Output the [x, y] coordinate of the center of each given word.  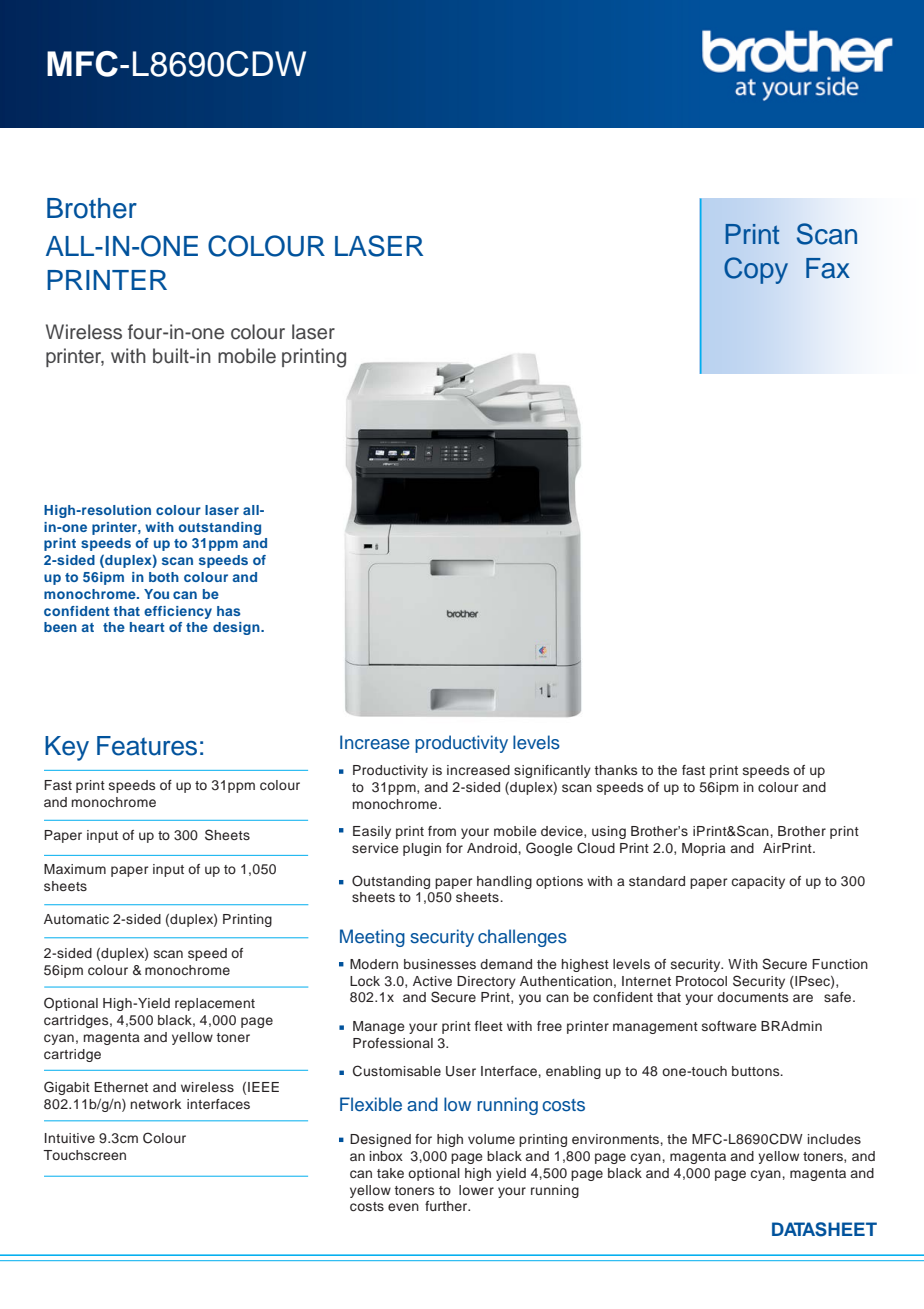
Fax [828, 268]
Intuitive [70, 1138]
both [164, 577]
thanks [615, 770]
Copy [756, 270]
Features [147, 746]
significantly [552, 771]
